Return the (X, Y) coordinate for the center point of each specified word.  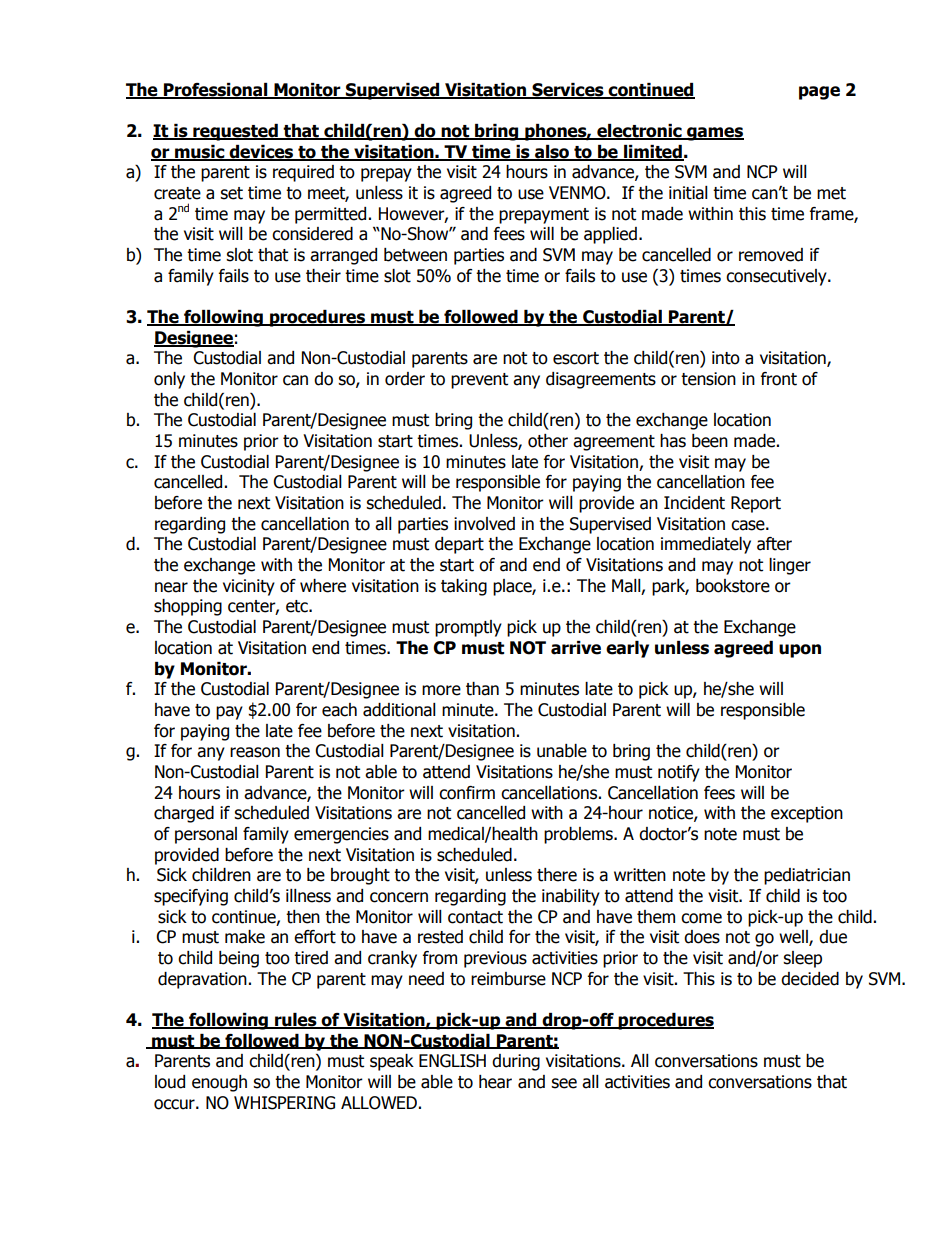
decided (810, 979)
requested (235, 132)
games (714, 134)
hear (495, 1082)
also (552, 152)
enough (219, 1083)
